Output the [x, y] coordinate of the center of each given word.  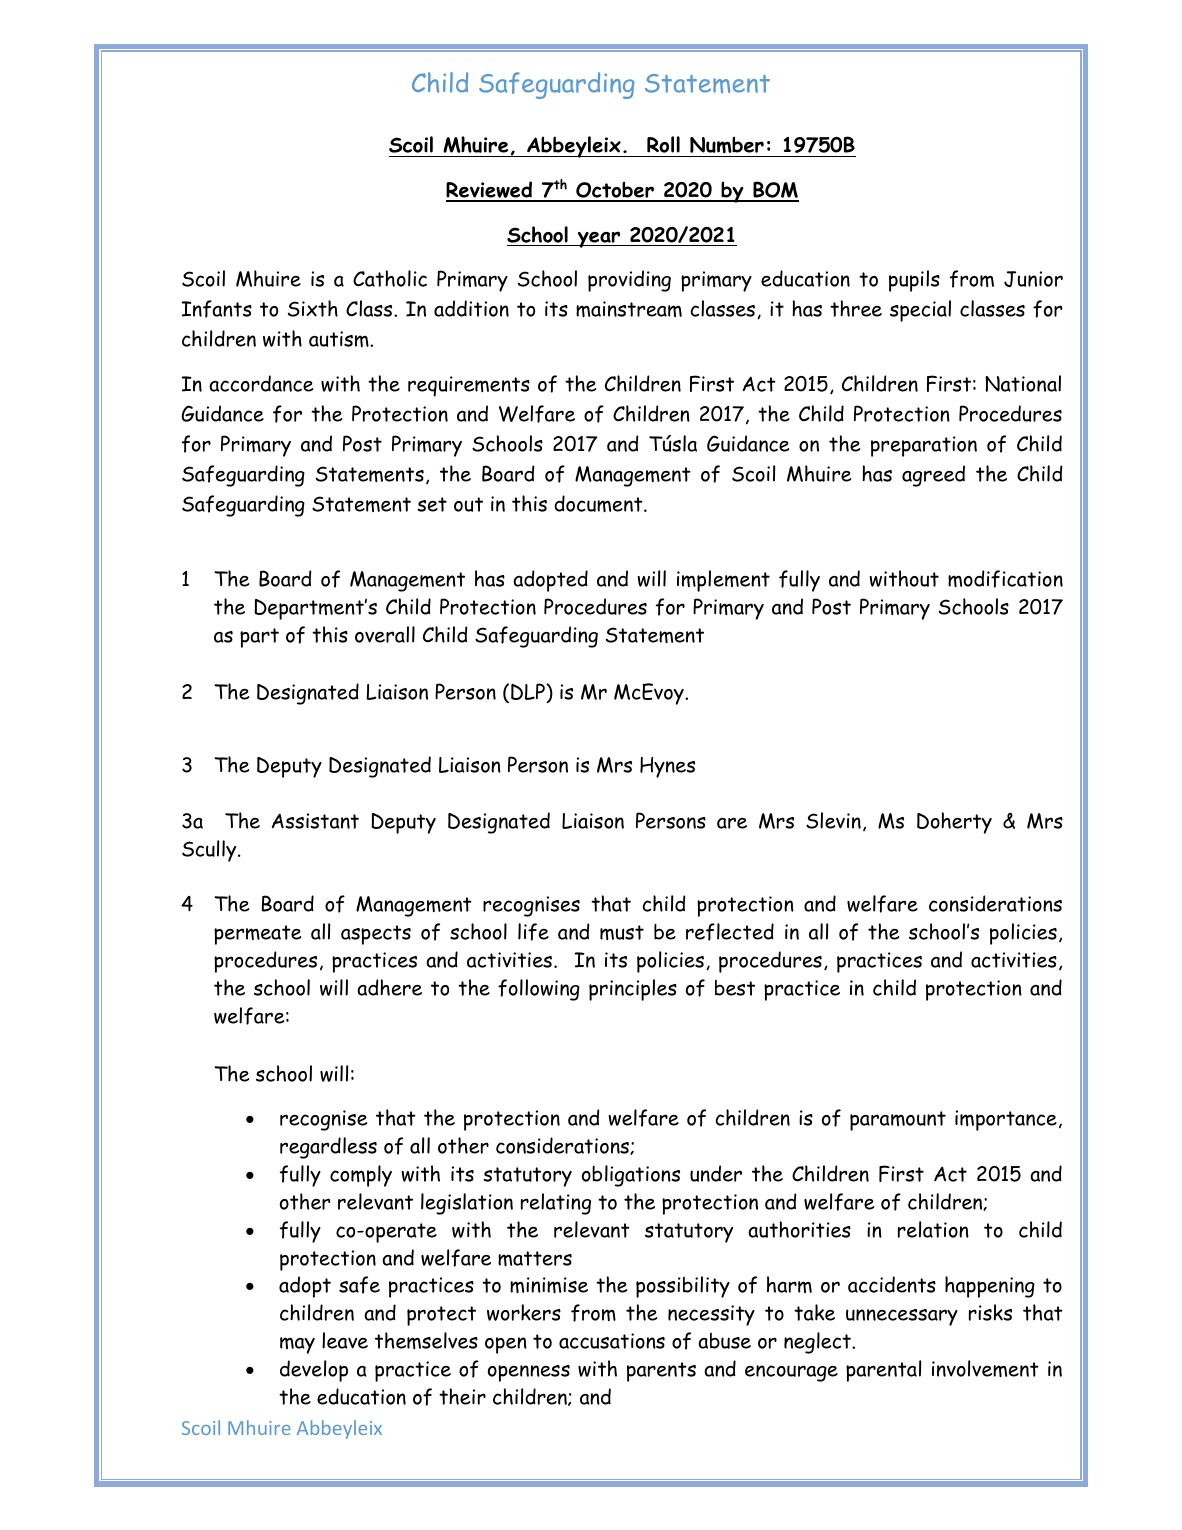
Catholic [390, 278]
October [615, 191]
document [599, 503]
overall [385, 634]
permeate [257, 935]
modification [1005, 579]
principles [633, 990]
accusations [612, 1341]
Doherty [954, 823]
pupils [914, 281]
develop [314, 1371]
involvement [985, 1368]
